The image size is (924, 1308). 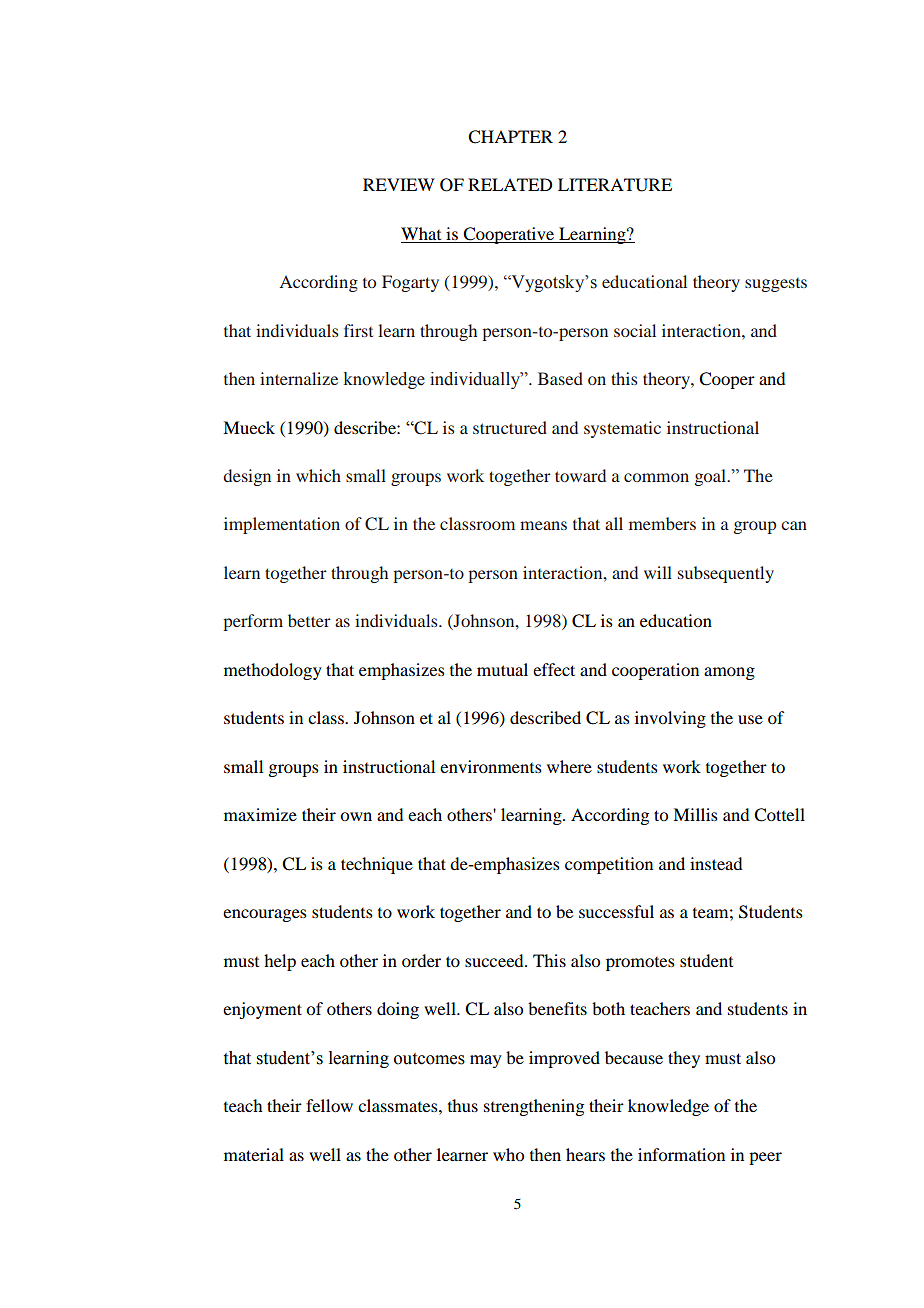 I want to click on REVIEW, so click(x=399, y=184).
